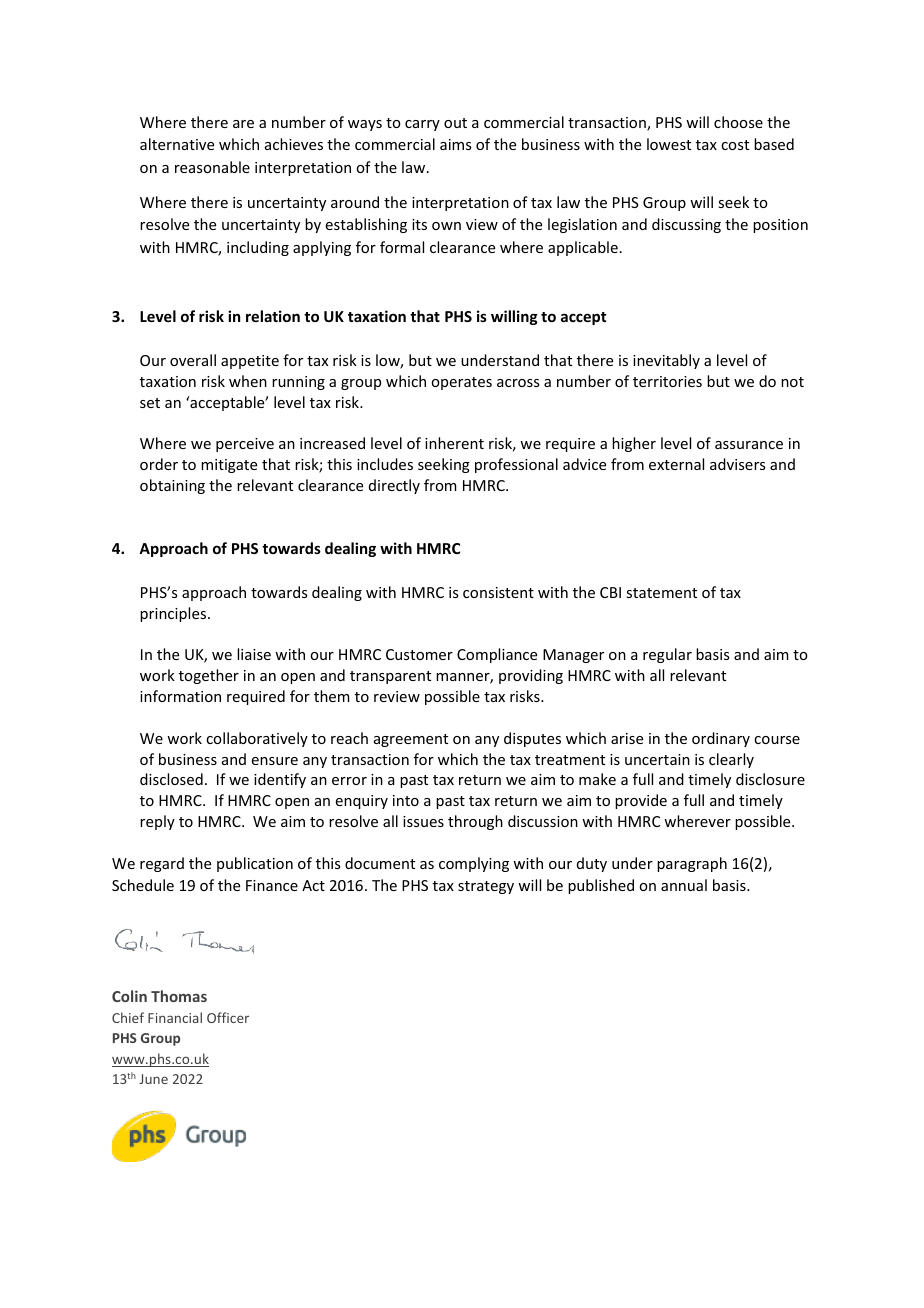  Describe the element at coordinates (212, 167) in the screenshot. I see `reasonable` at that location.
